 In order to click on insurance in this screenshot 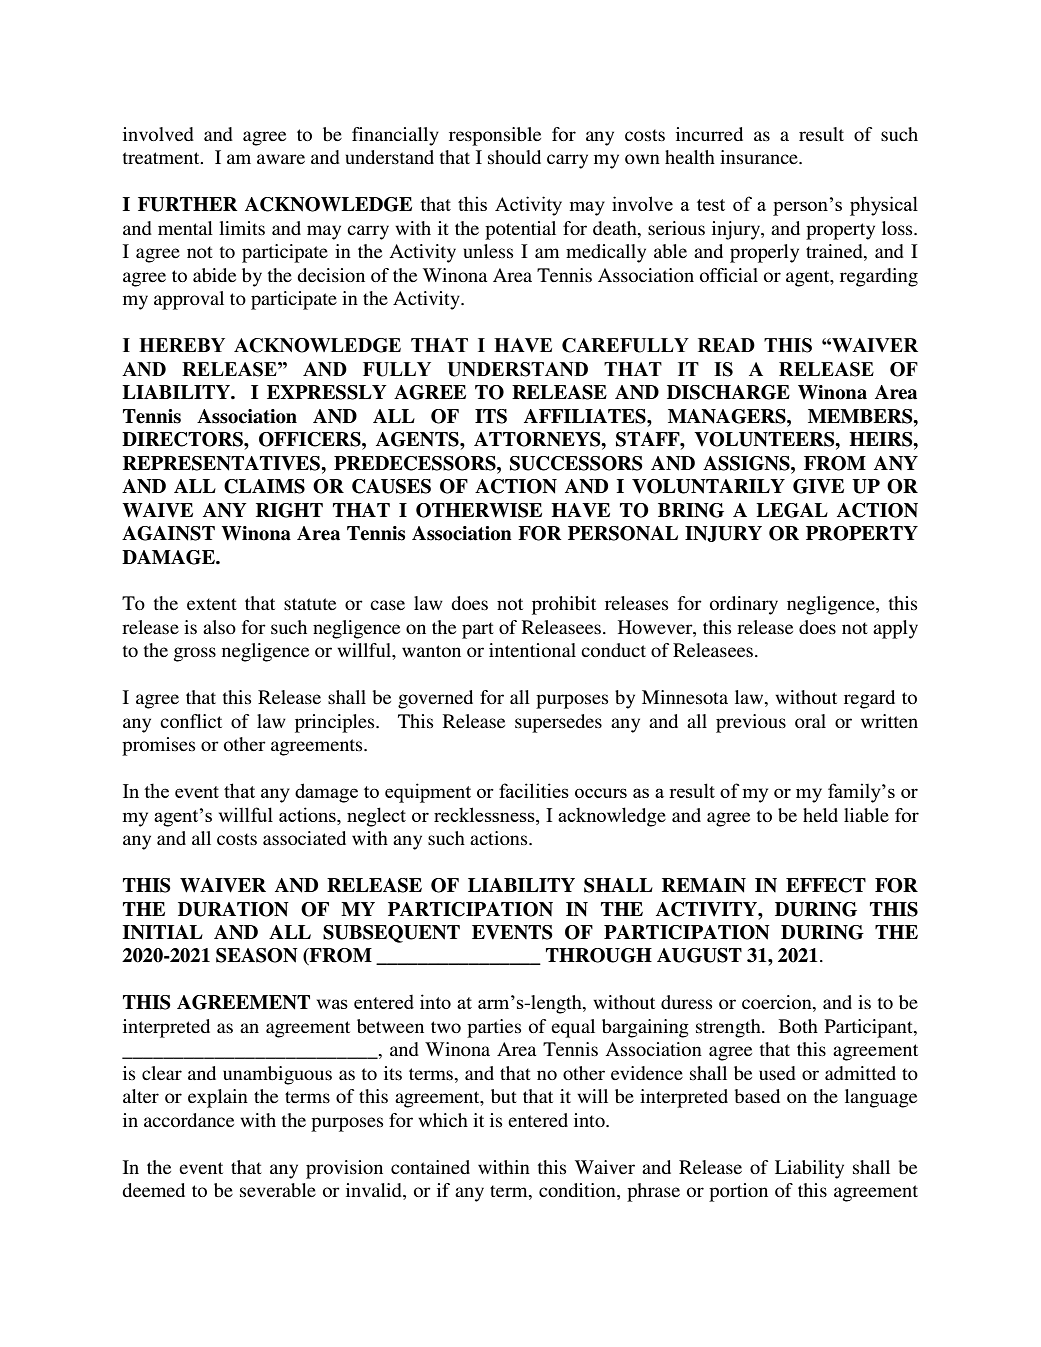, I will do `click(760, 157)`.
